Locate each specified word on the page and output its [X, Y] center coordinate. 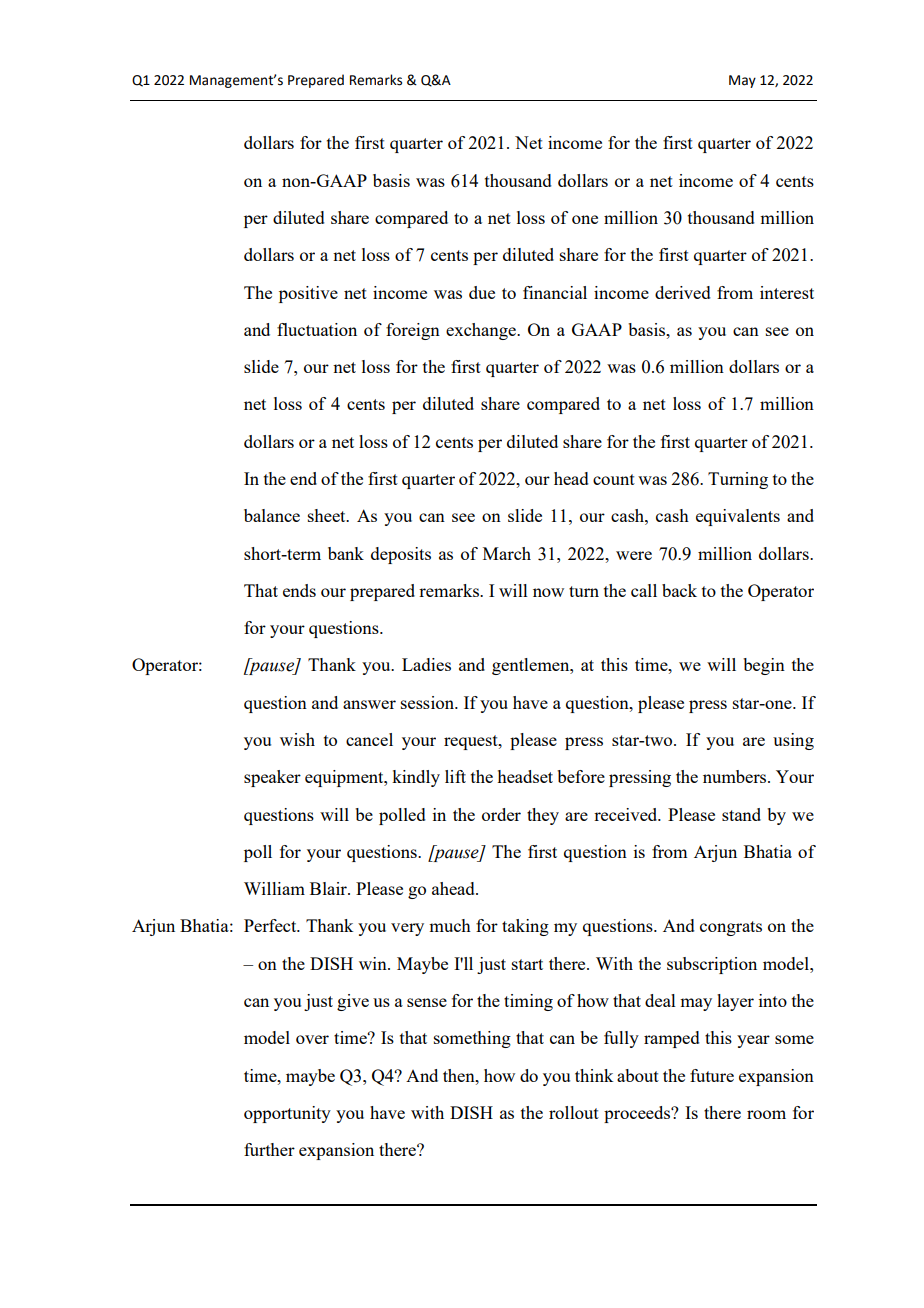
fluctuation [317, 329]
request [472, 742]
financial [555, 292]
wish [297, 739]
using [793, 741]
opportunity [287, 1114]
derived [683, 292]
